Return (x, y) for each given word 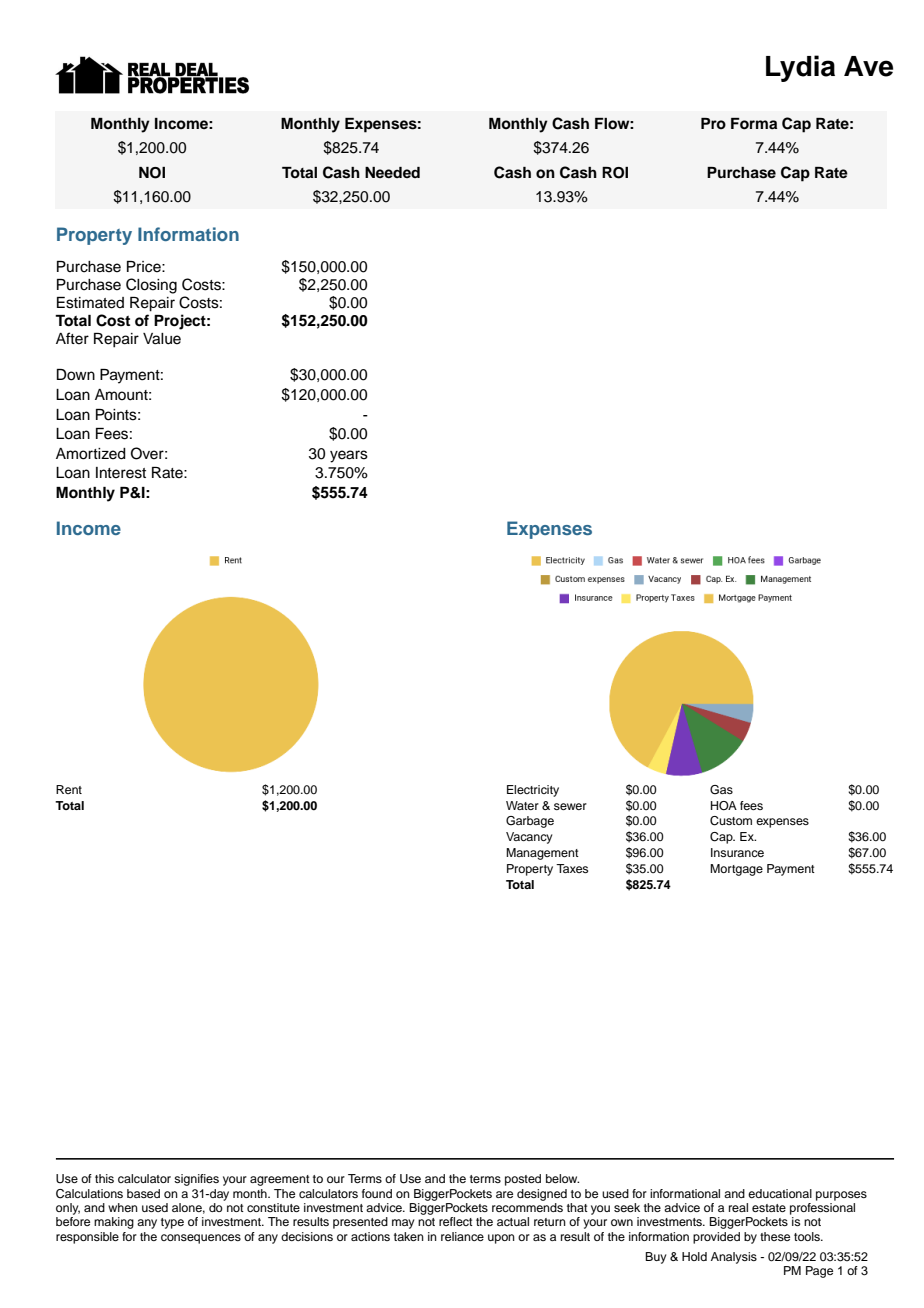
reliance (462, 1236)
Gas (721, 790)
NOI (152, 173)
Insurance (737, 852)
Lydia (800, 68)
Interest (121, 473)
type (172, 1223)
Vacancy (529, 838)
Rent (69, 789)
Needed (392, 172)
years (349, 456)
